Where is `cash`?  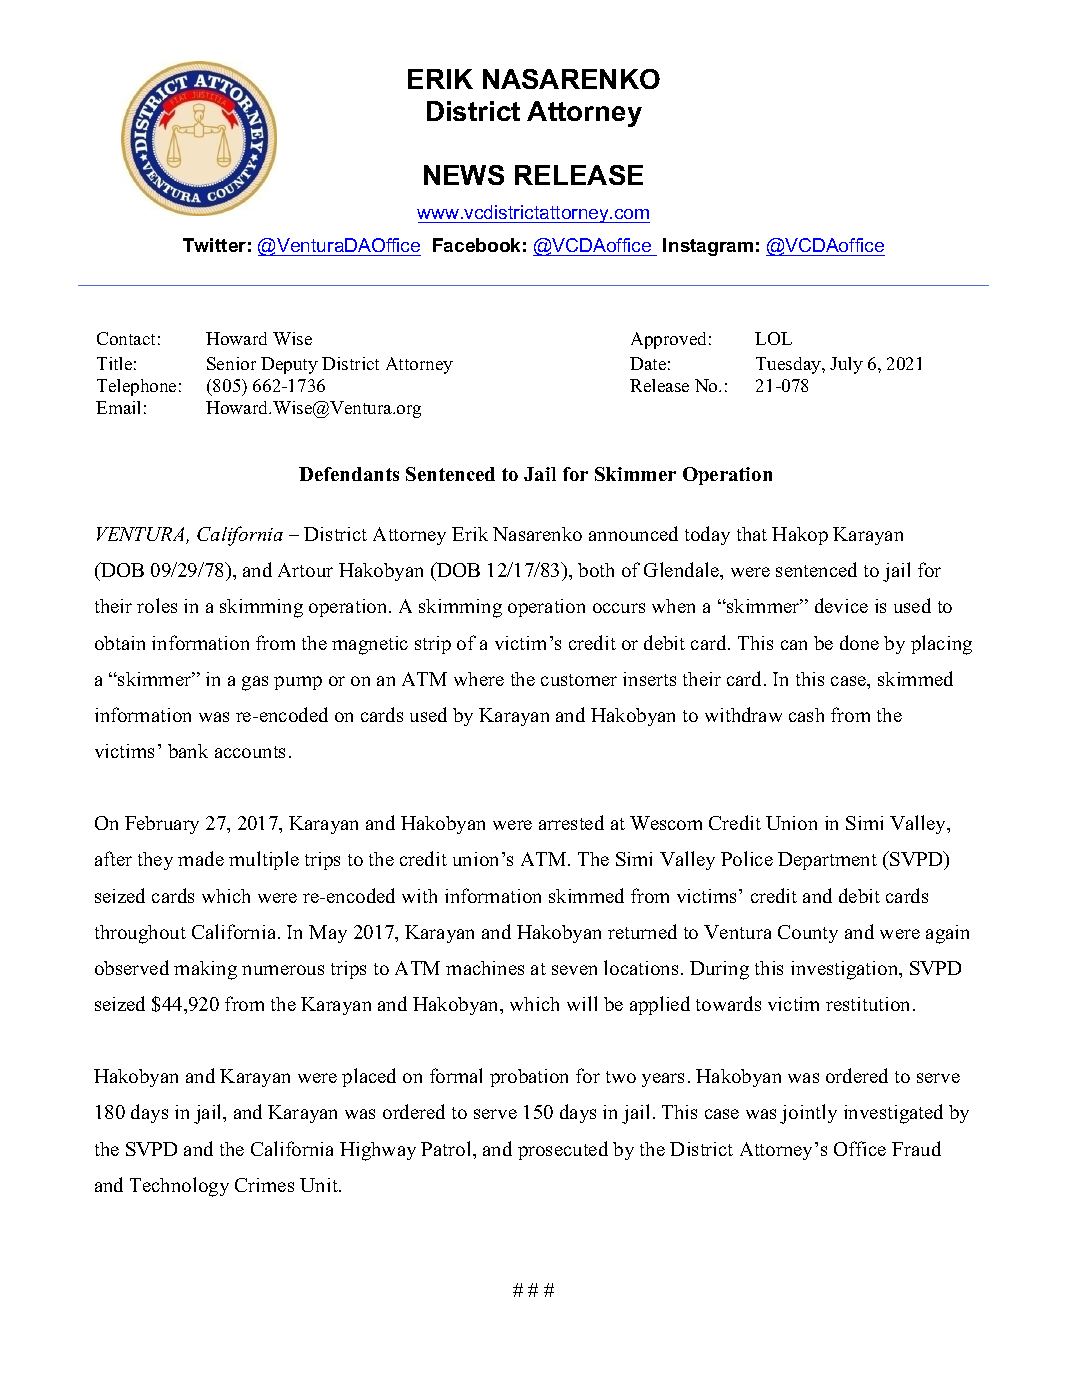 cash is located at coordinates (806, 715).
